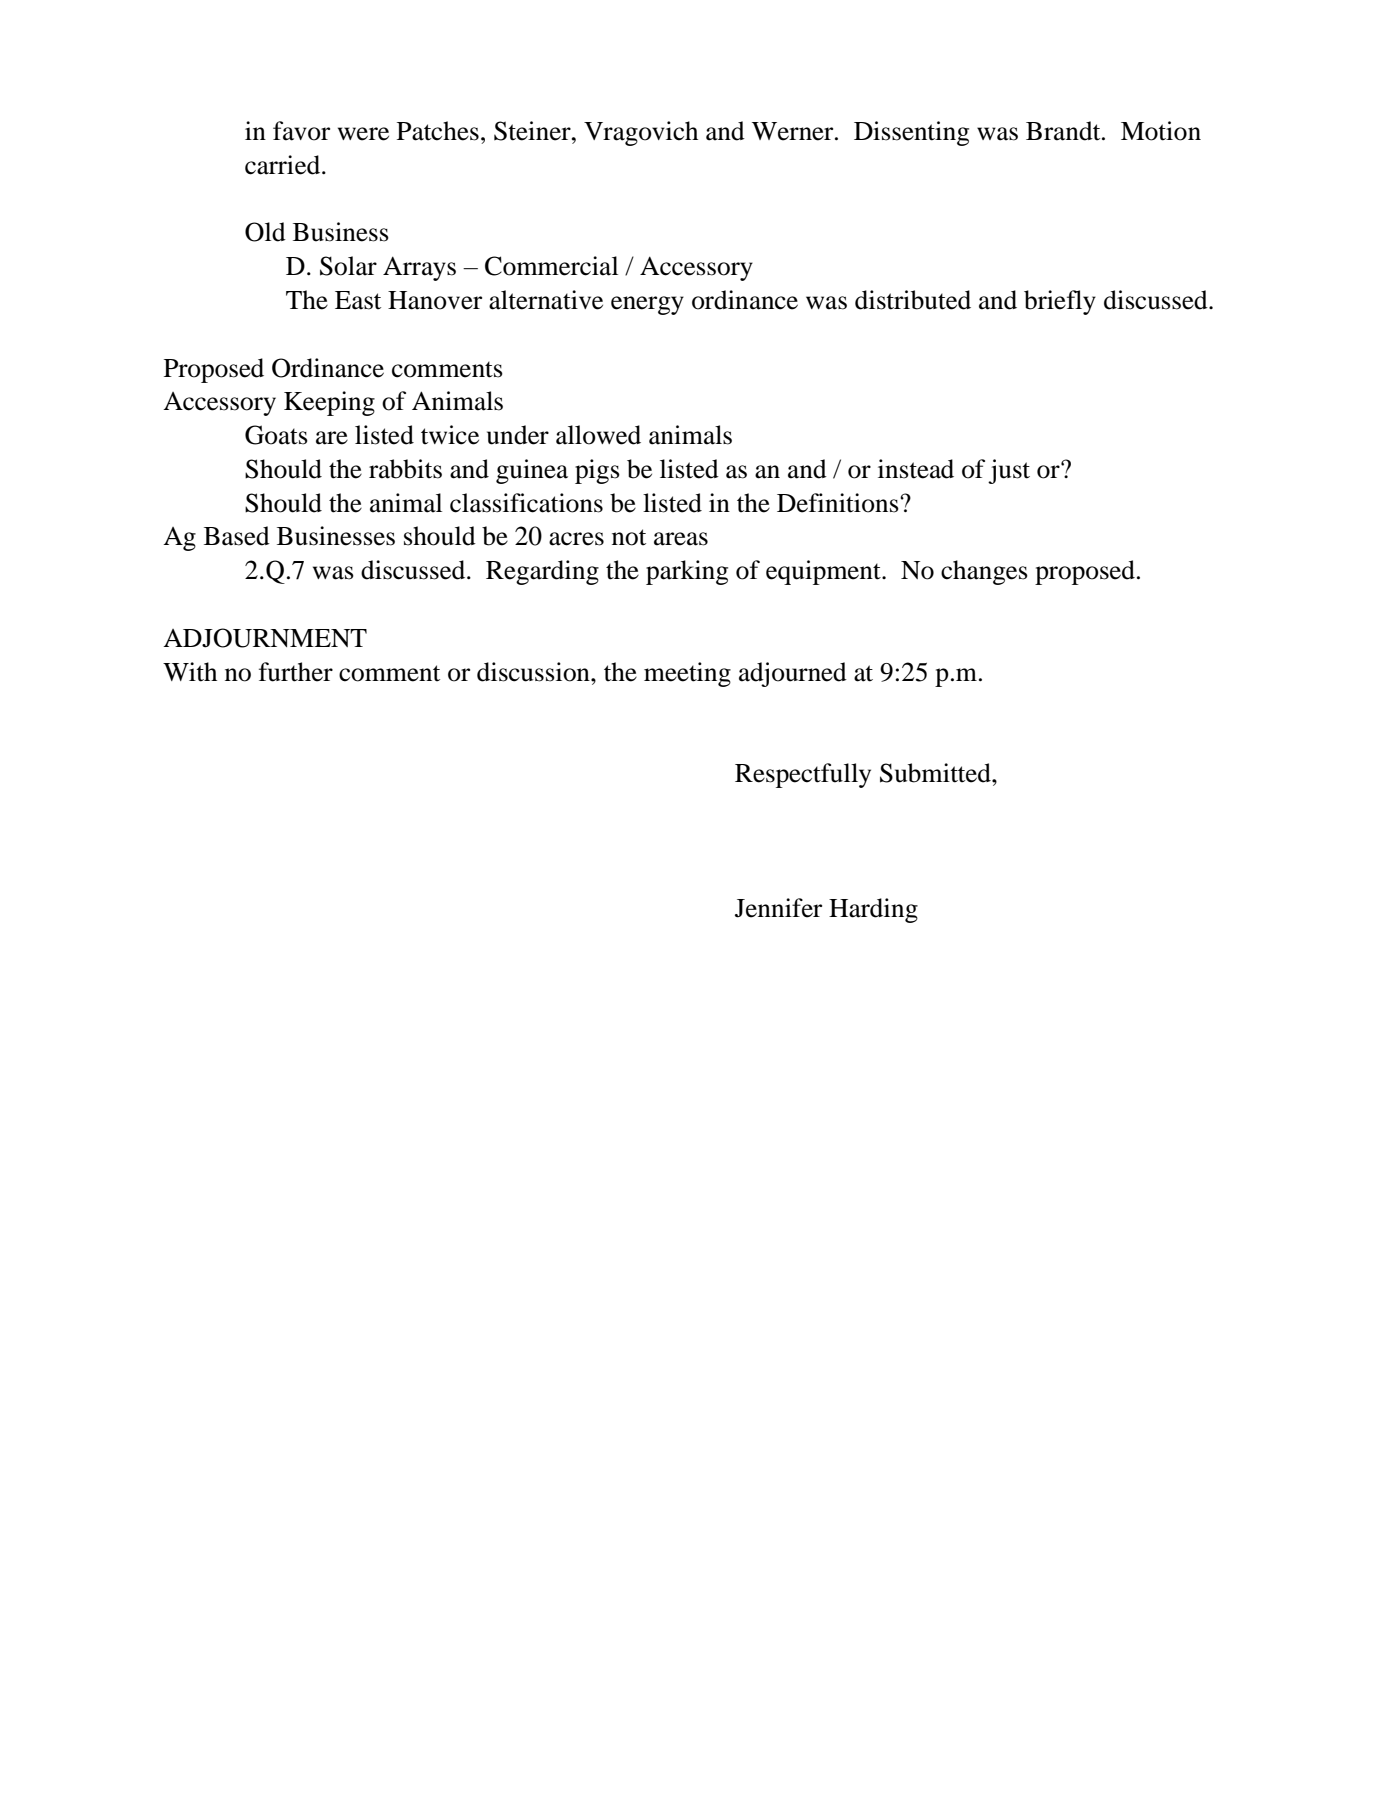 This image has height=1796, width=1388. I want to click on further, so click(296, 672).
